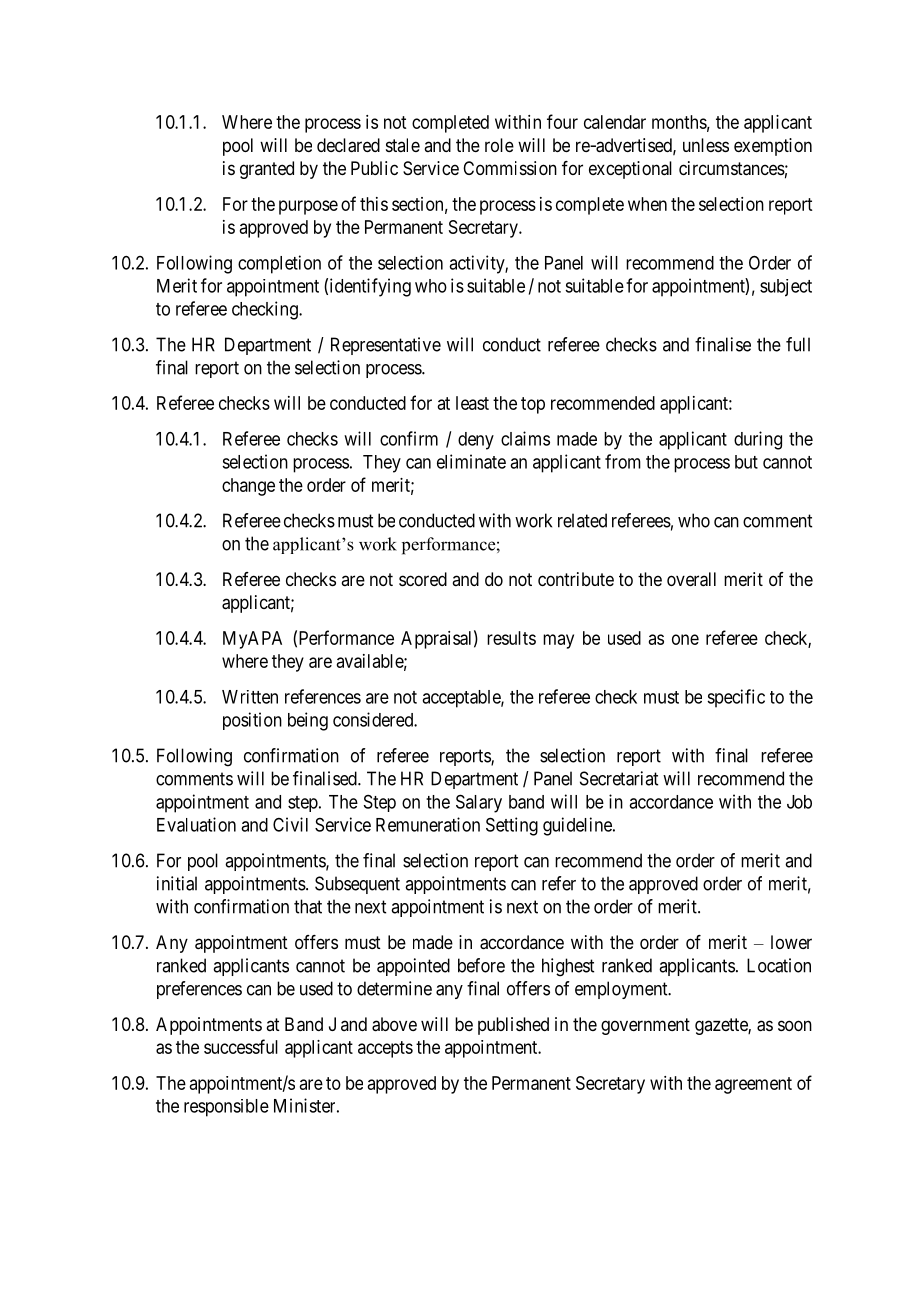 This document has width=924, height=1308. I want to click on overall, so click(691, 579).
